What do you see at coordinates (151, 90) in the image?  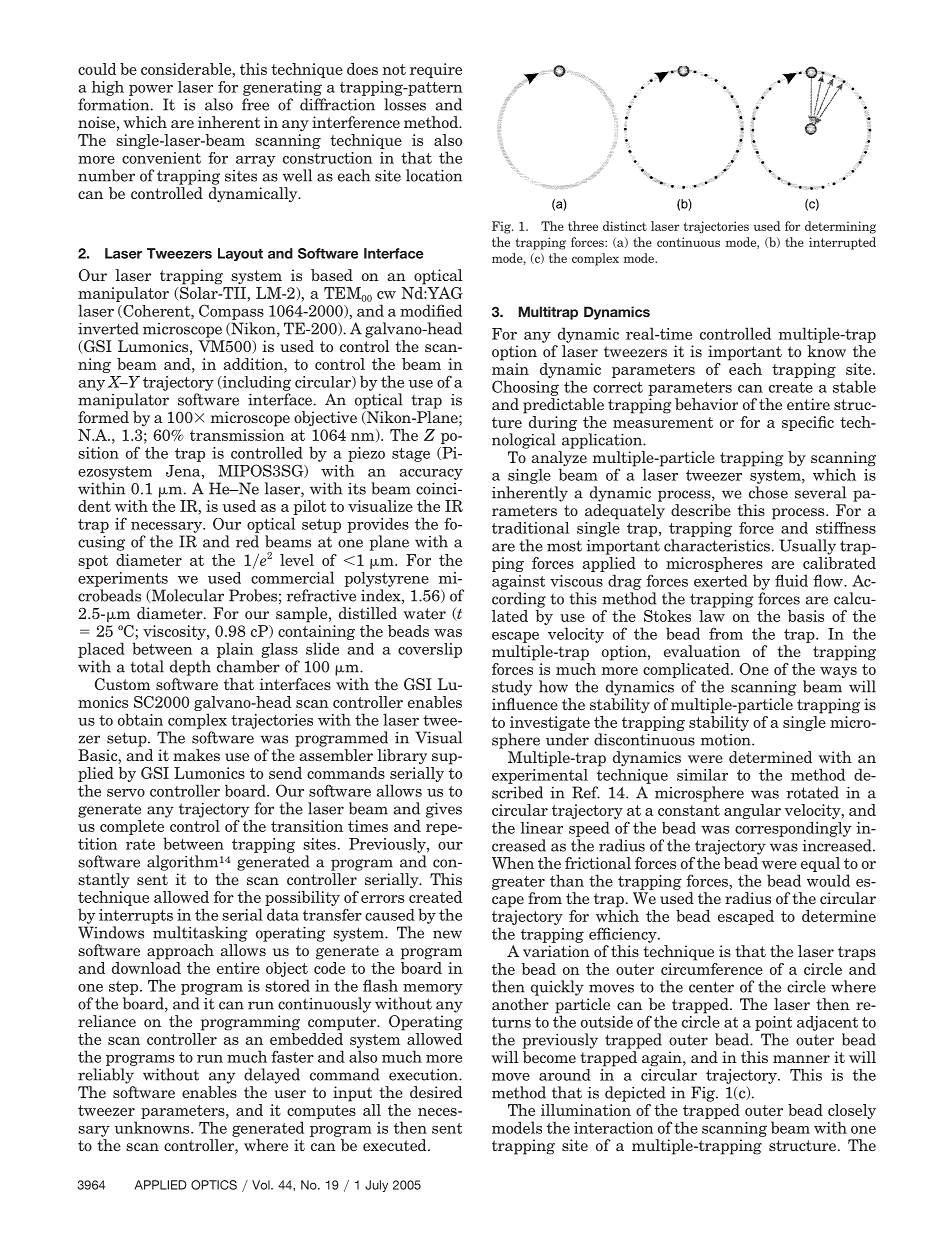 I see `power` at bounding box center [151, 90].
